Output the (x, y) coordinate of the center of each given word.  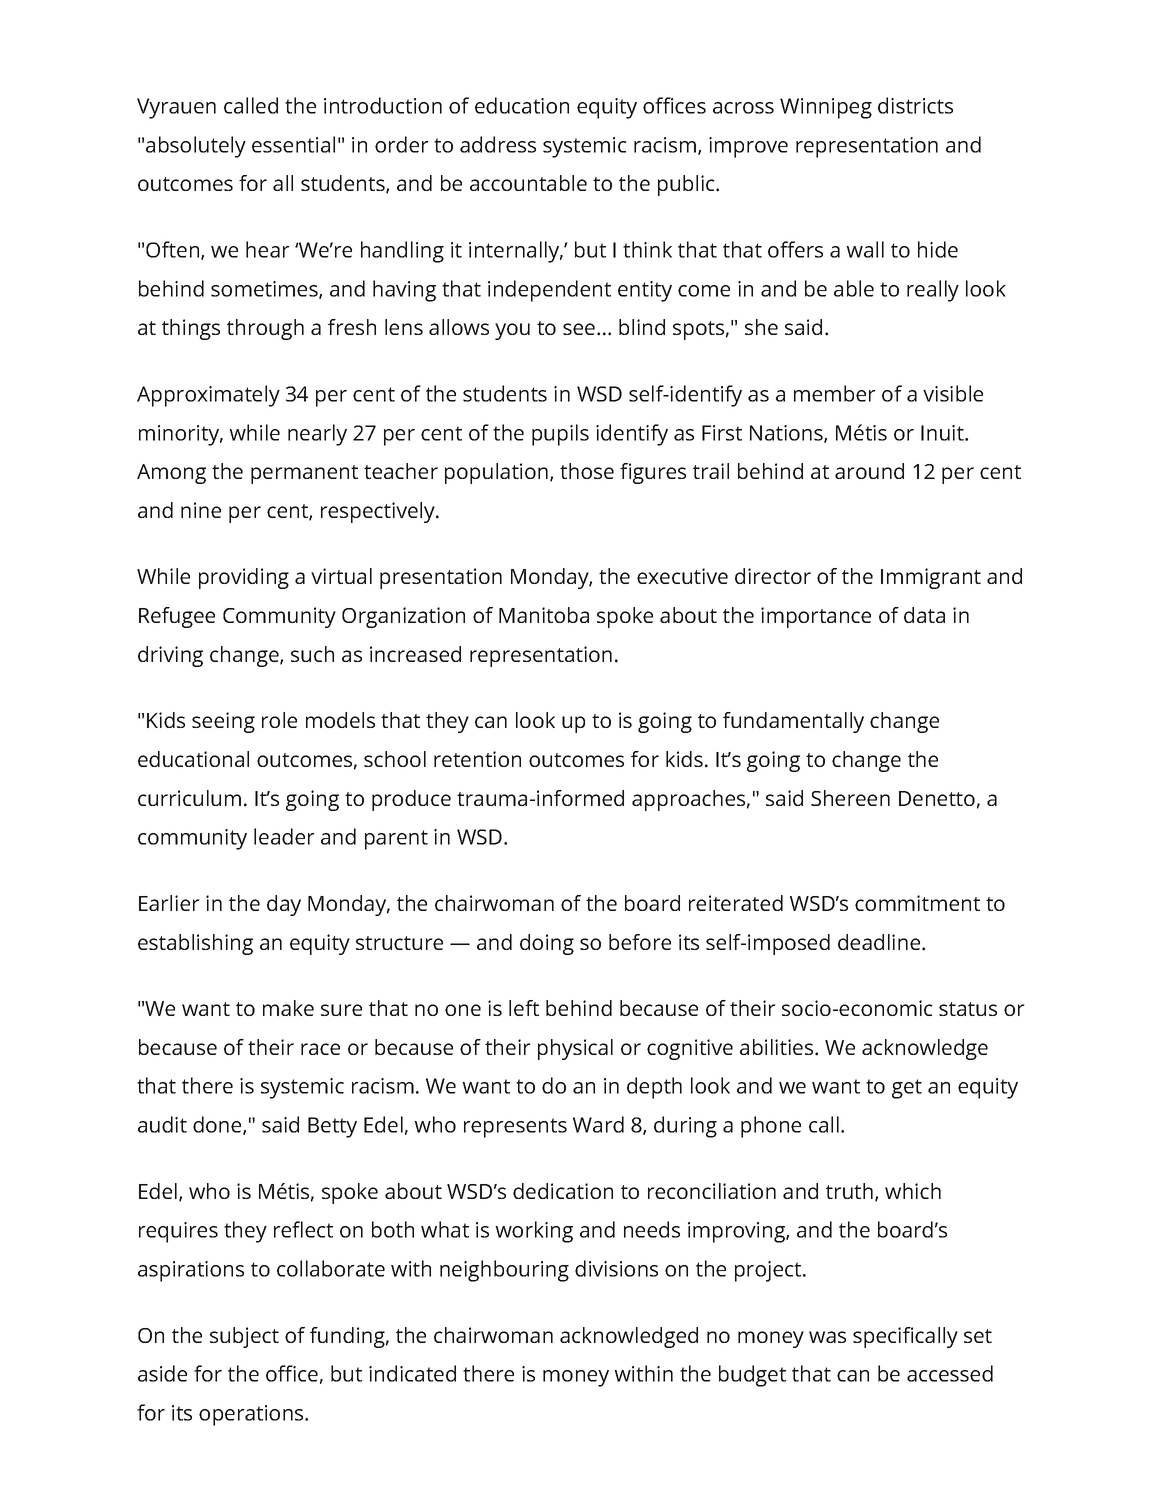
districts (915, 105)
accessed (950, 1373)
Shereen (850, 798)
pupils (560, 435)
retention (477, 759)
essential (293, 144)
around (869, 471)
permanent (304, 474)
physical (575, 1049)
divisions (616, 1268)
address (498, 144)
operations (252, 1415)
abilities (778, 1047)
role (279, 720)
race (320, 1049)
